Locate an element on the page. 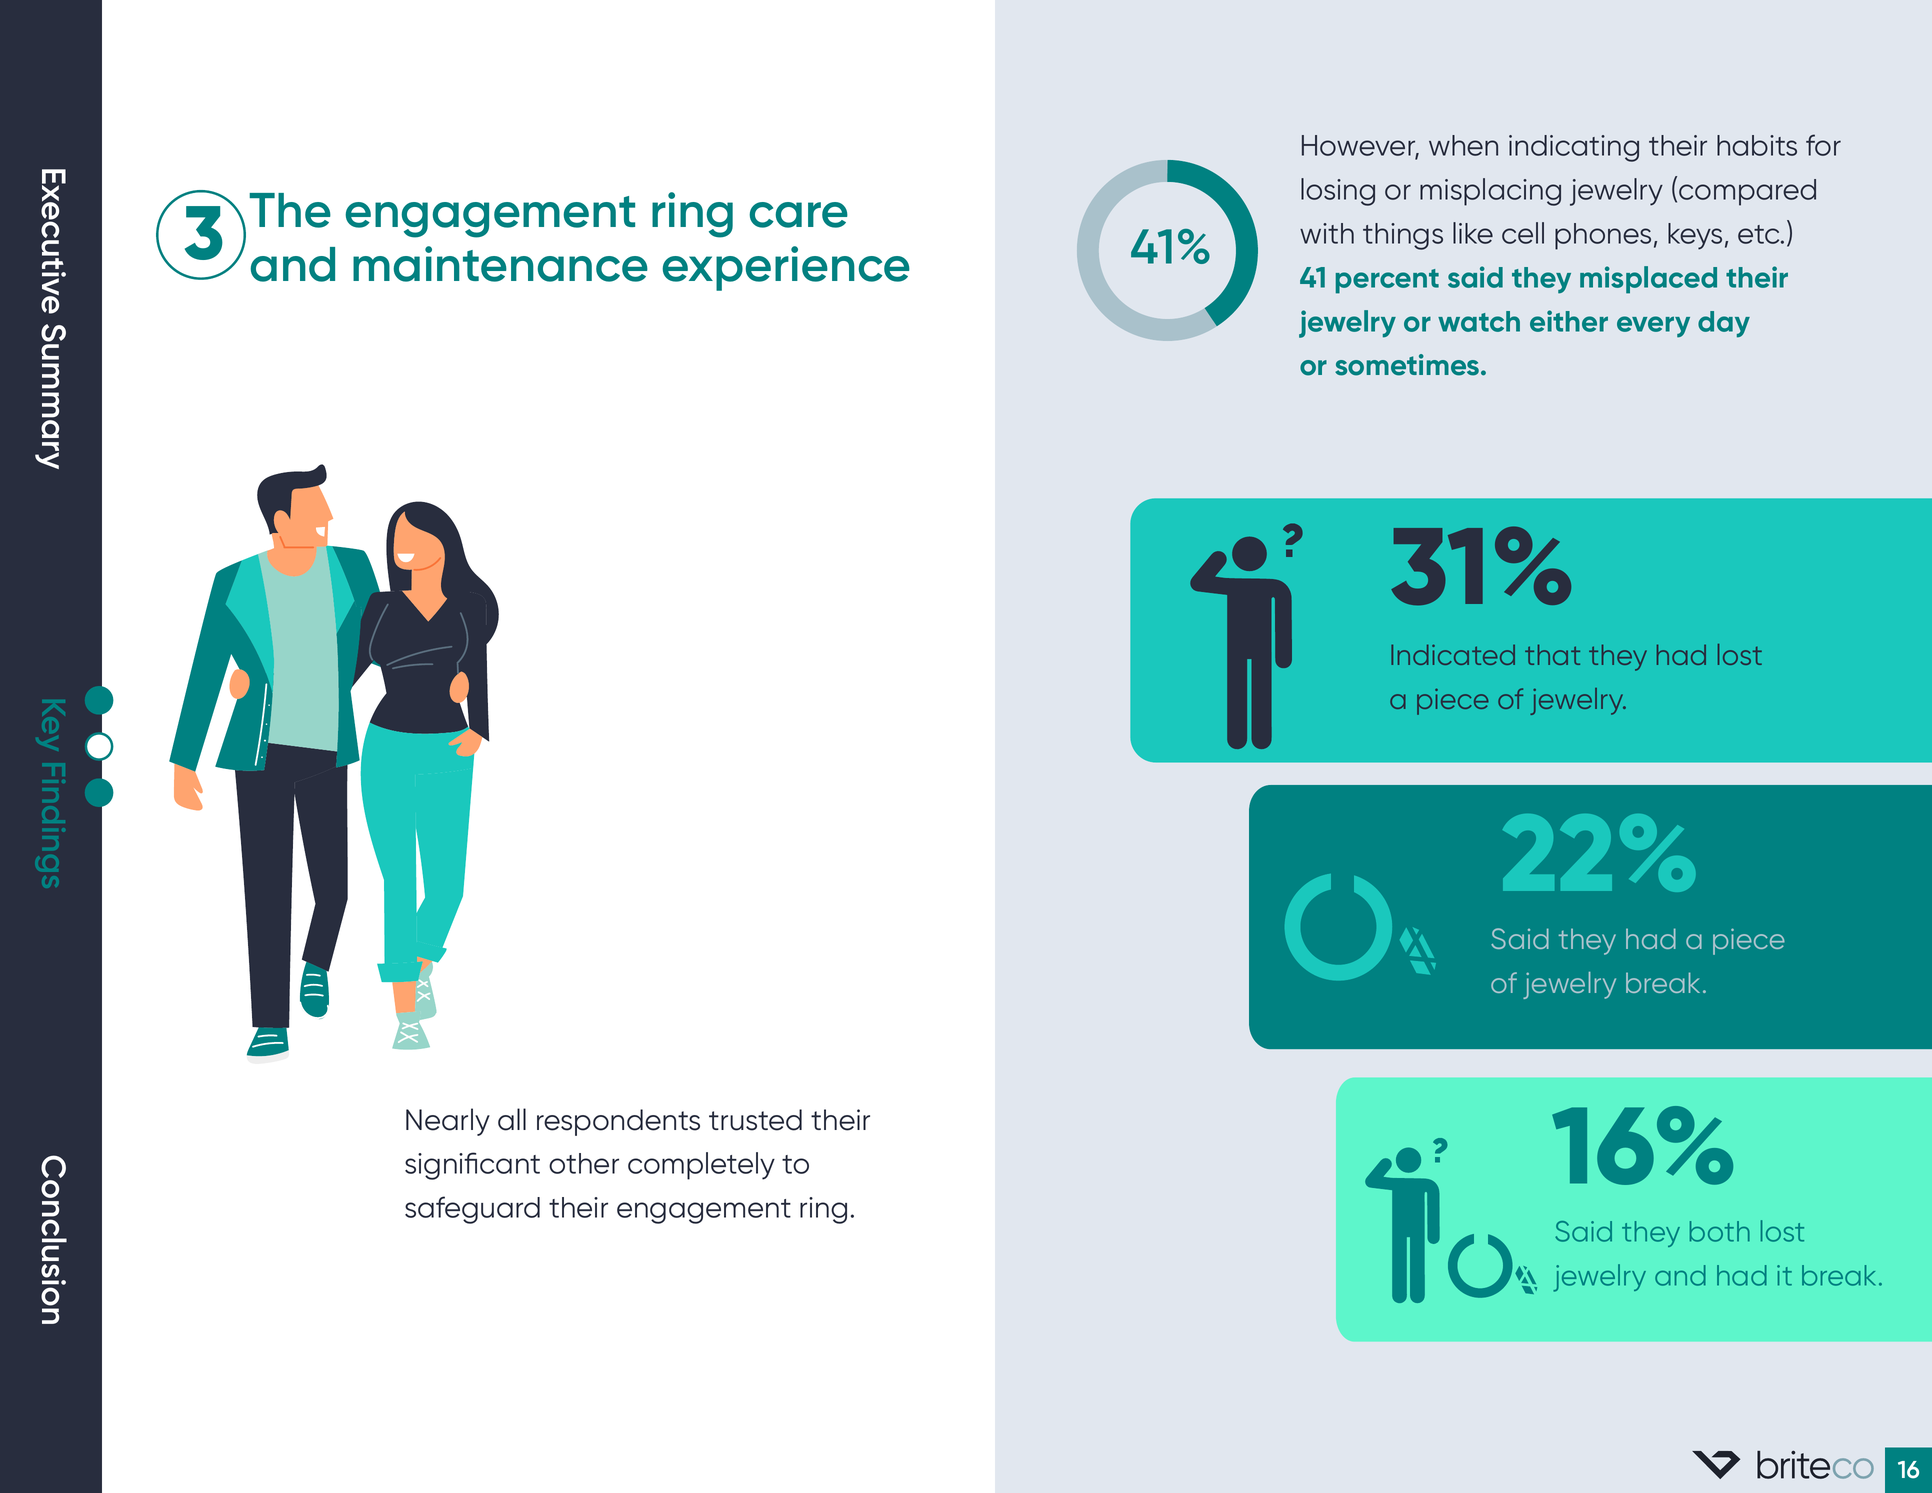  trusted is located at coordinates (755, 1120).
